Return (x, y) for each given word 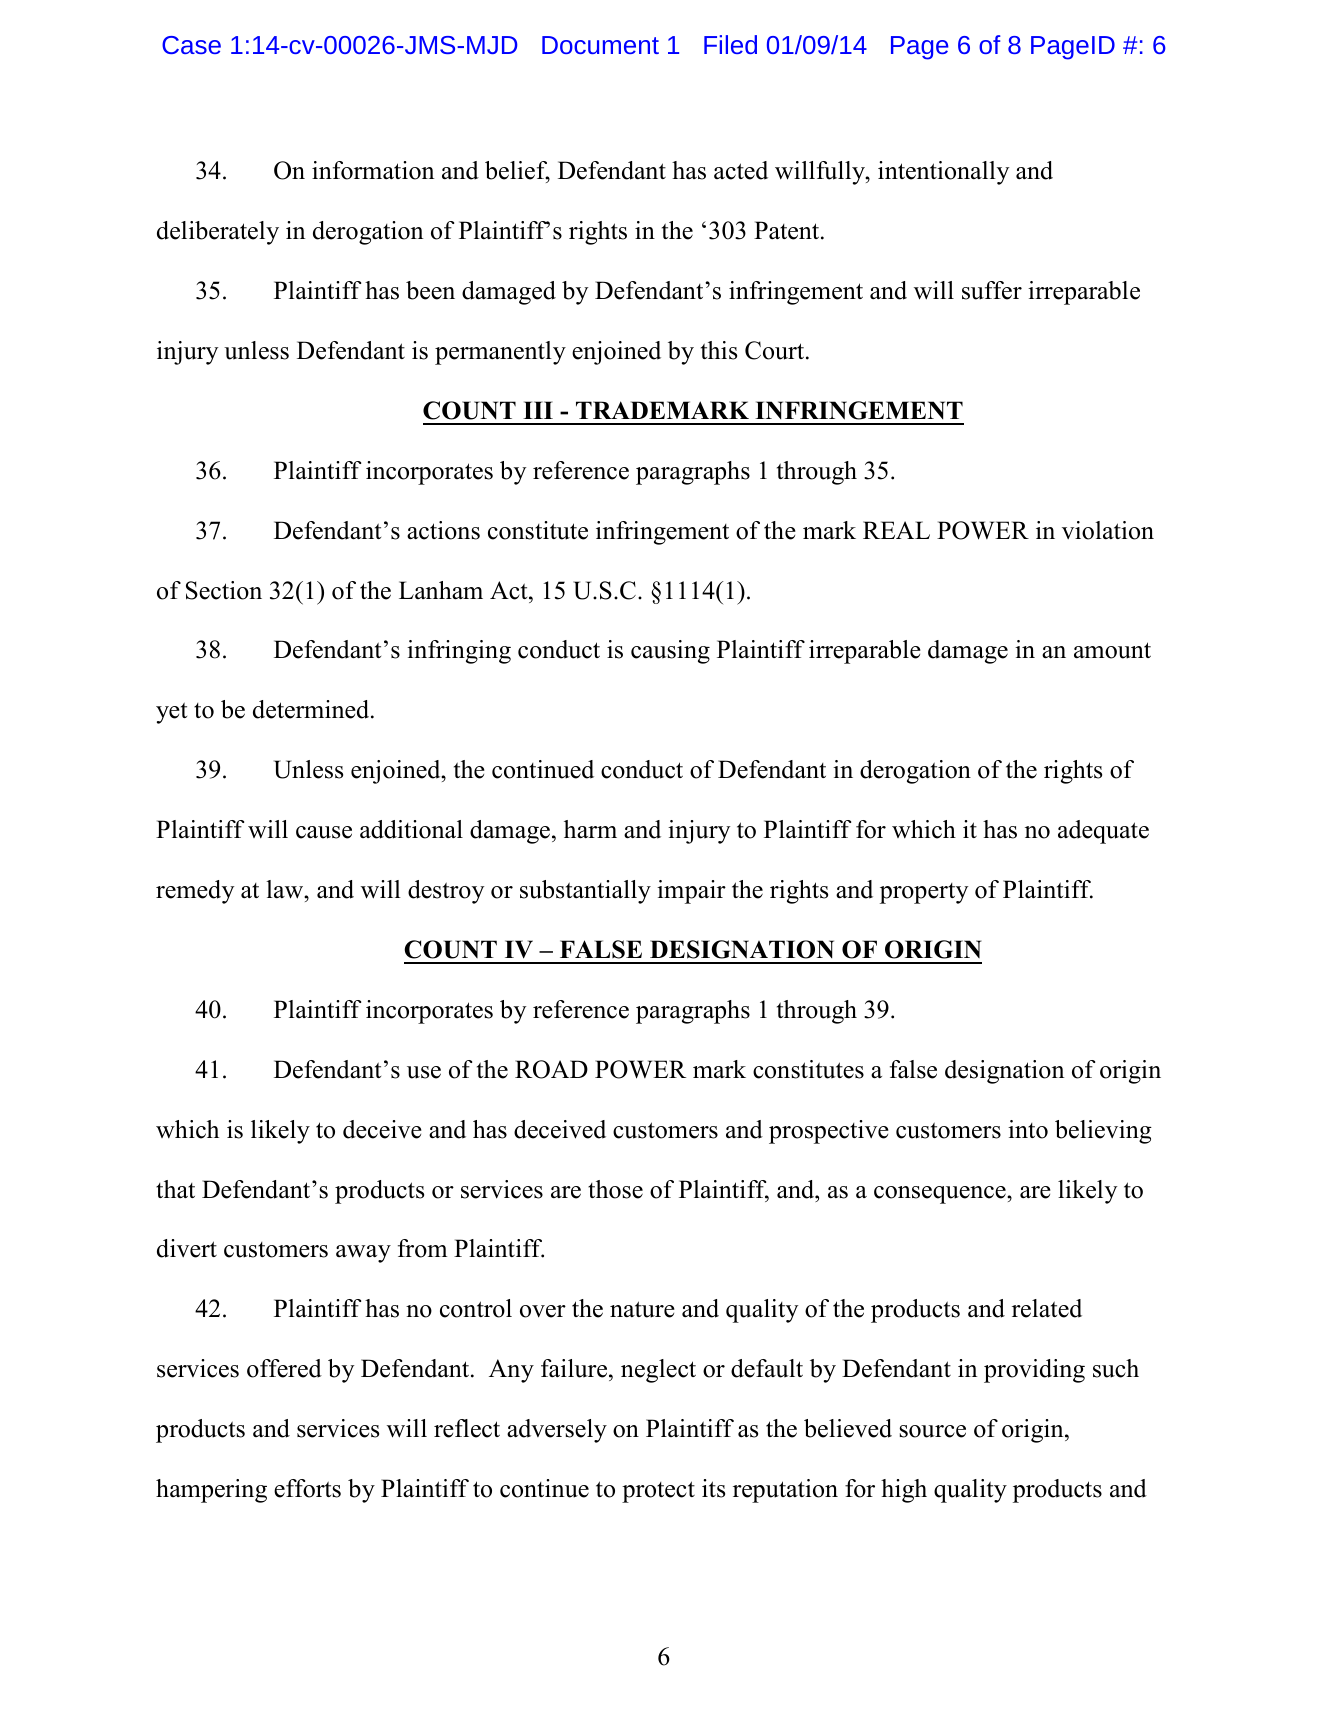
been (430, 290)
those (615, 1189)
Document (600, 45)
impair (691, 892)
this (719, 350)
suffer (992, 290)
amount (1112, 650)
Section (224, 590)
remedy (195, 892)
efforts (307, 1488)
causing (670, 652)
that (175, 1189)
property (924, 893)
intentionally (943, 173)
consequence (941, 1195)
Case (191, 45)
